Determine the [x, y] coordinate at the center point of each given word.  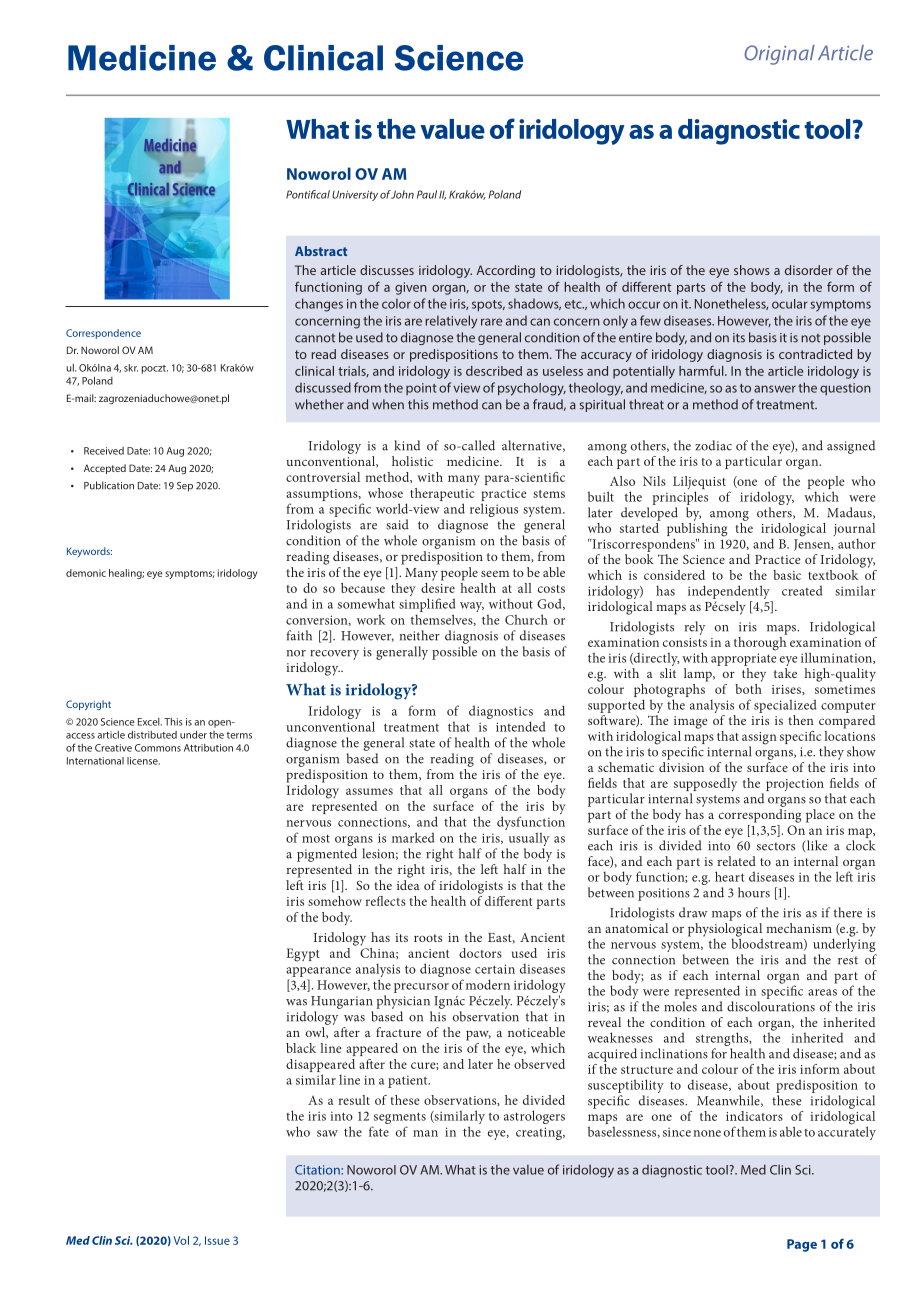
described [494, 371]
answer [775, 389]
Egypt [303, 955]
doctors [480, 953]
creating [540, 1133]
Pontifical [308, 194]
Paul [427, 194]
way [472, 607]
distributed [152, 735]
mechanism [799, 928]
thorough [761, 642]
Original [779, 55]
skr [131, 368]
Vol [181, 1240]
